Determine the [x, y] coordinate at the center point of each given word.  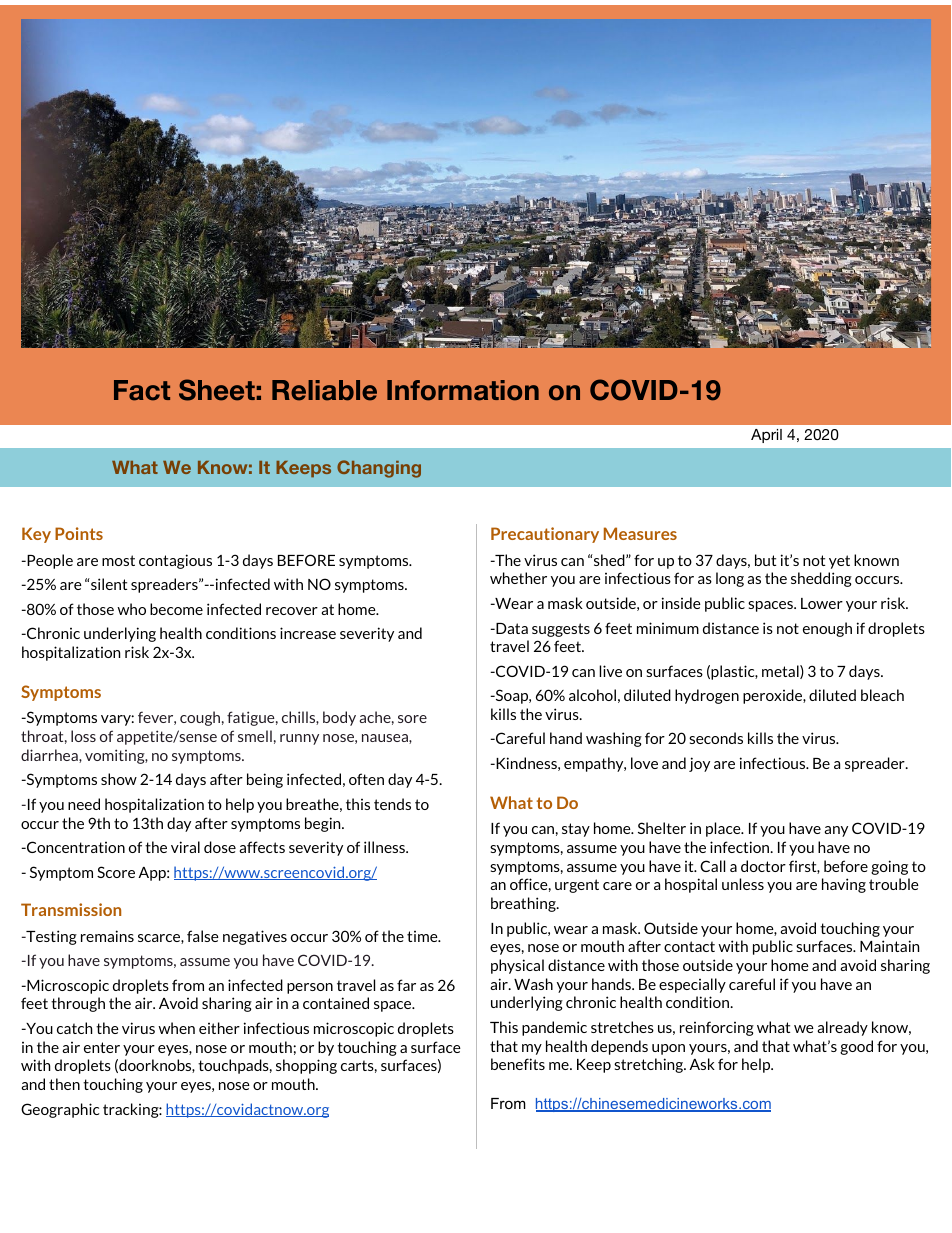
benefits [518, 1064]
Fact [142, 390]
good [856, 1047]
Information [463, 390]
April [766, 436]
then [64, 1084]
